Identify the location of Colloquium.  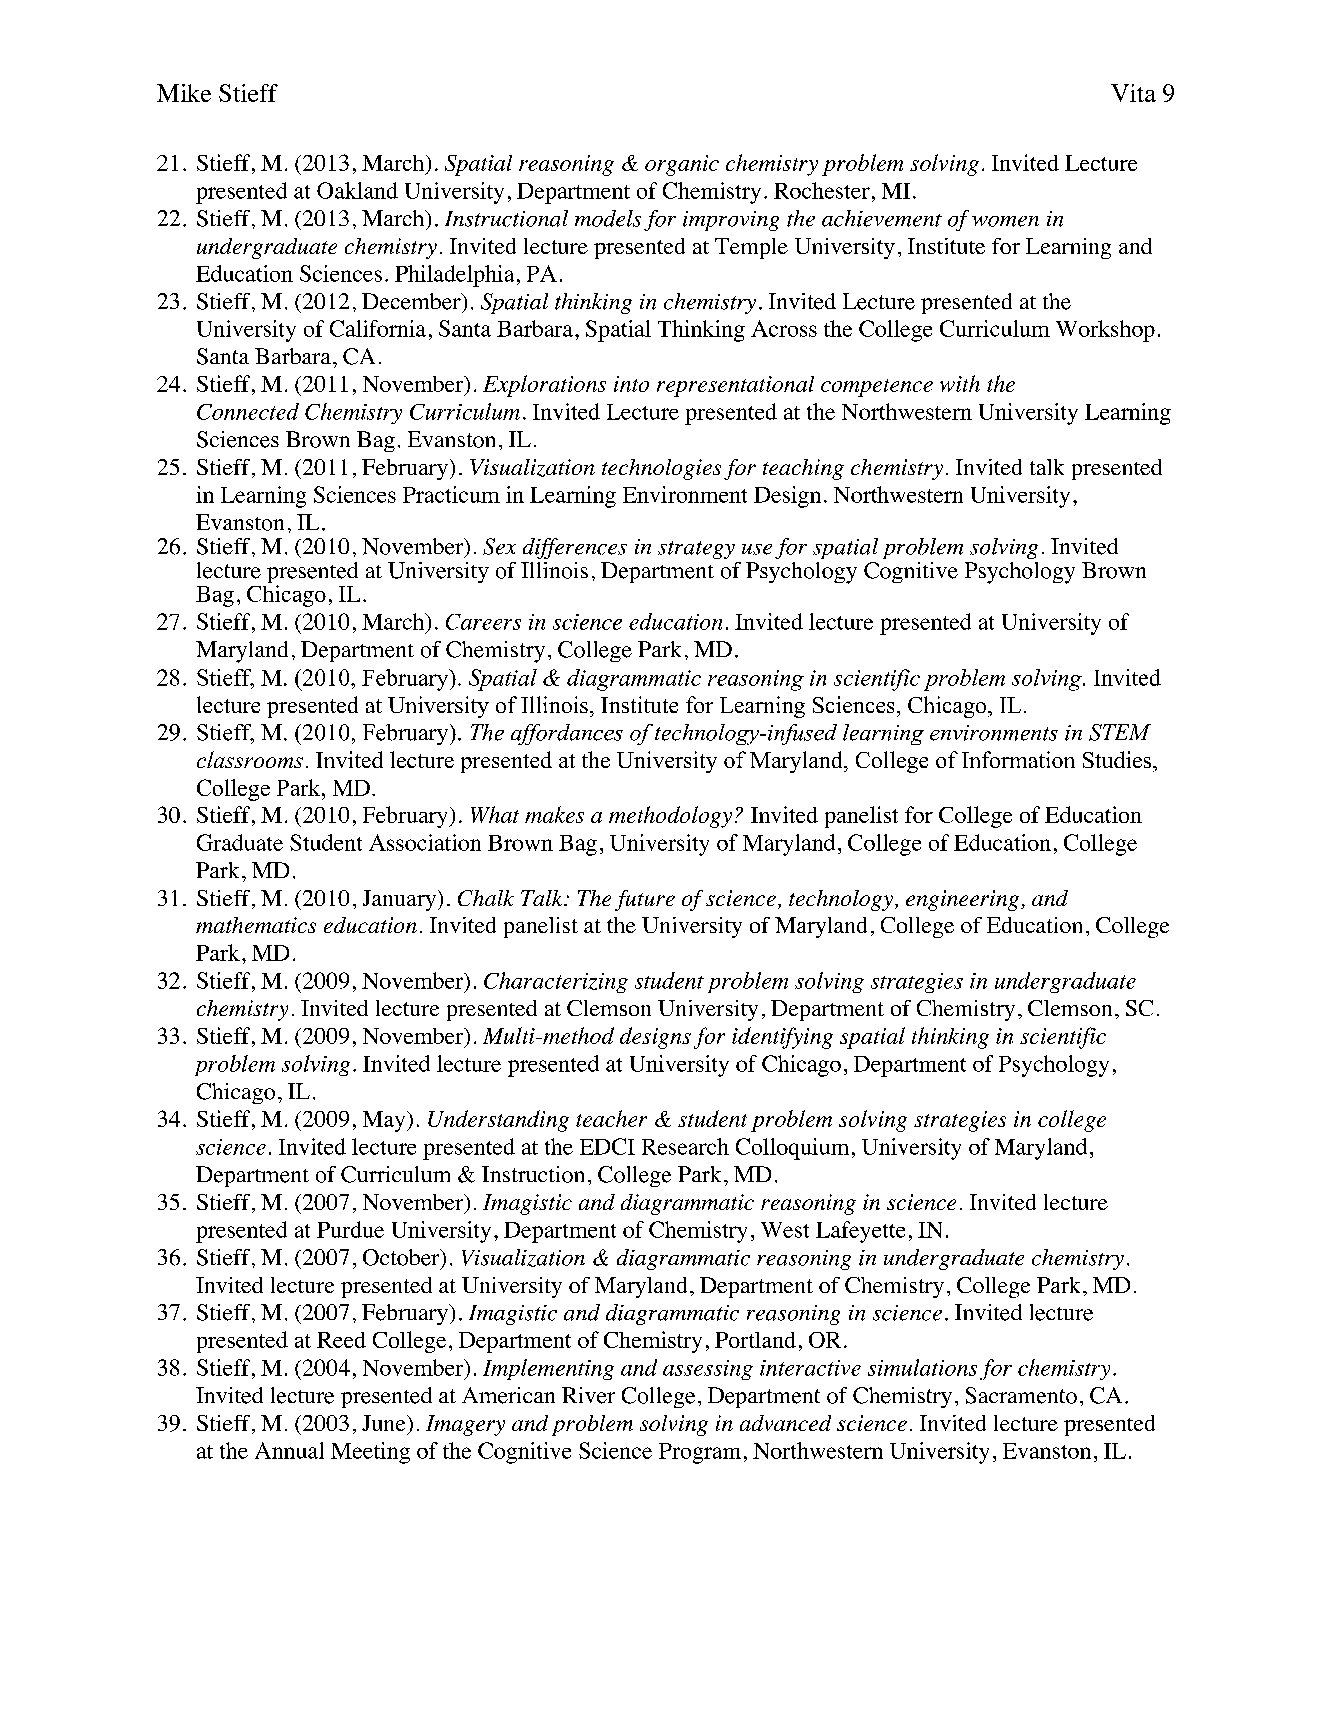
(792, 1149).
